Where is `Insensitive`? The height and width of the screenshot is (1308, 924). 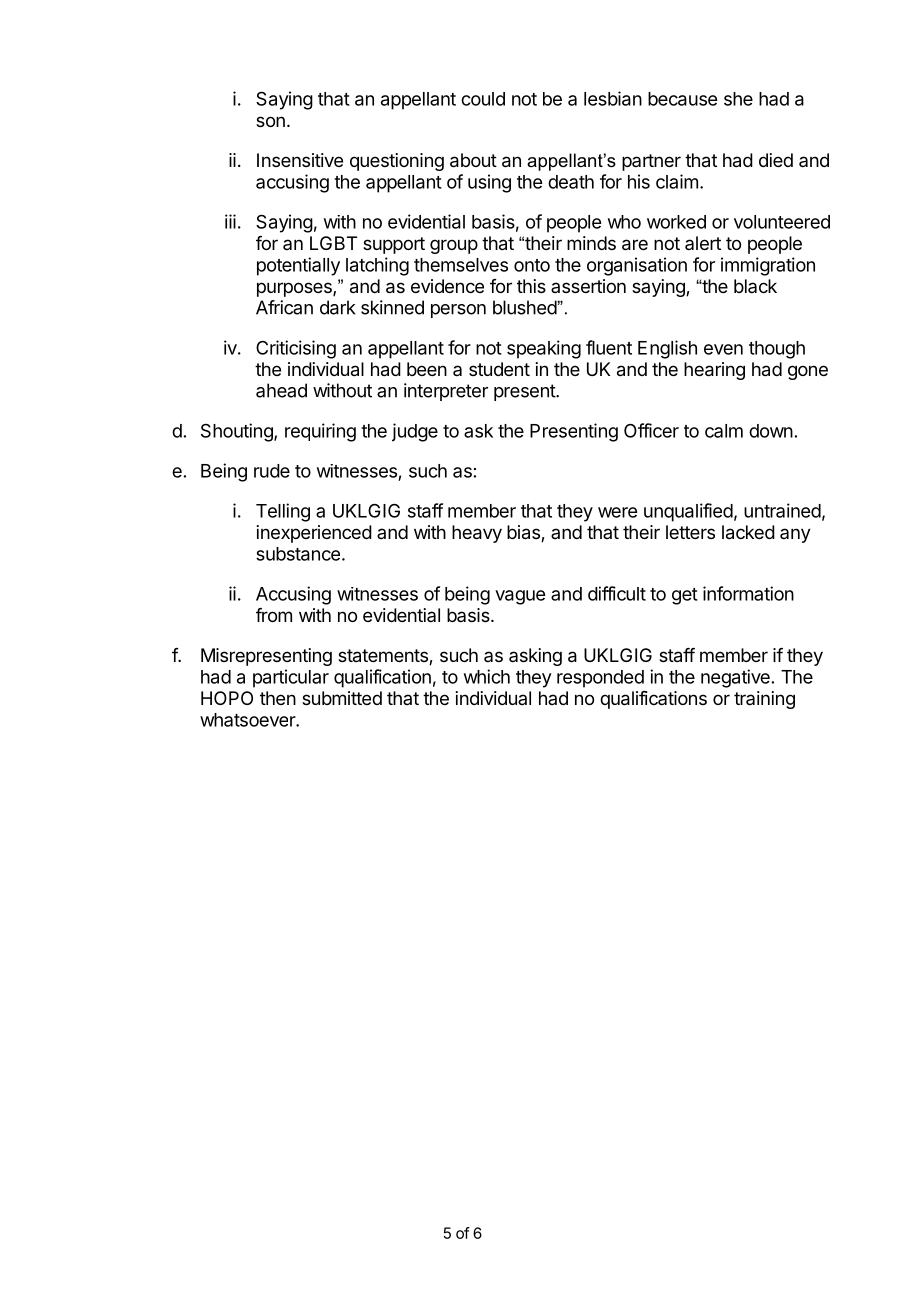
Insensitive is located at coordinates (300, 160).
